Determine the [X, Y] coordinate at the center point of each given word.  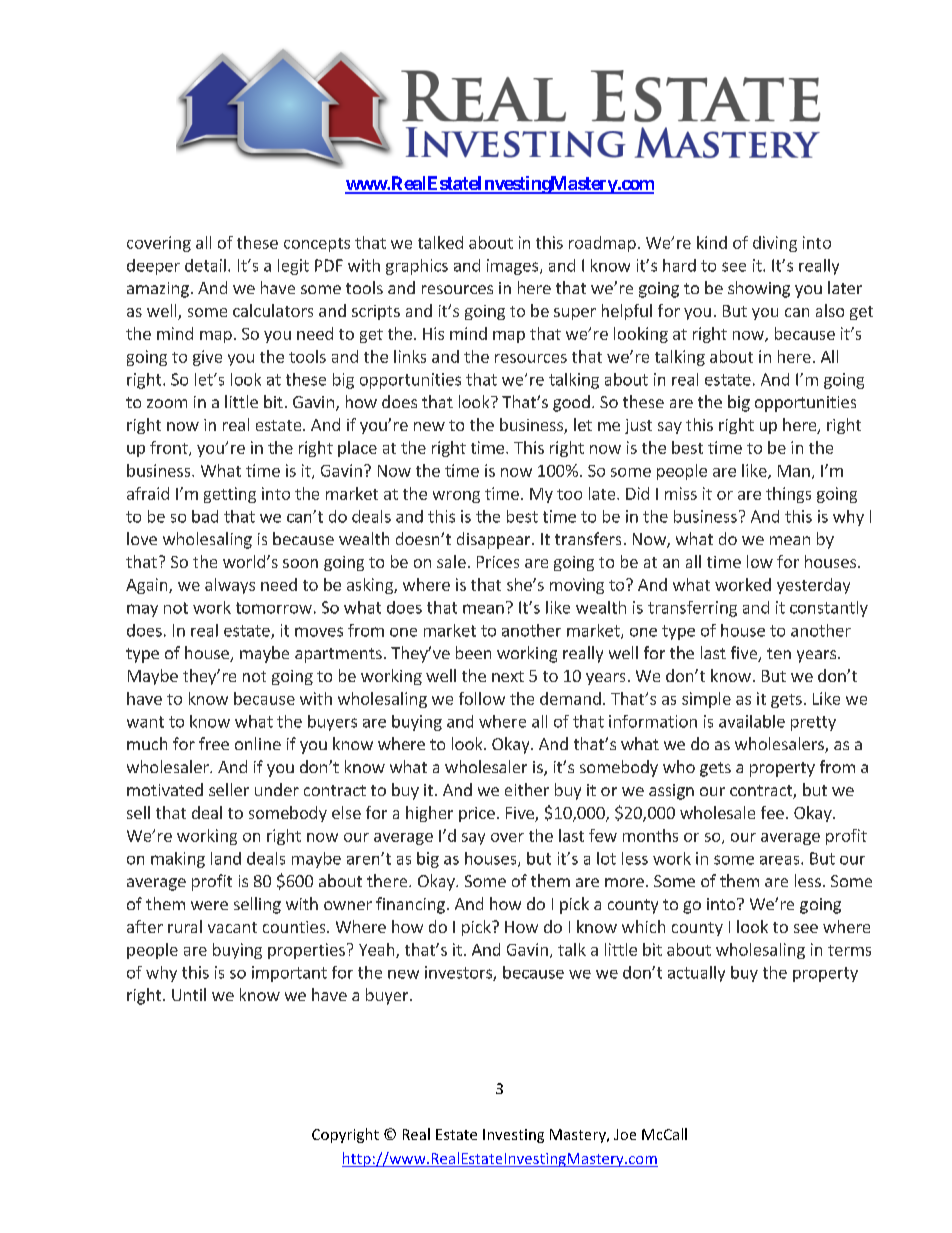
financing [410, 905]
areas [781, 860]
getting [230, 495]
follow [482, 698]
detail [205, 265]
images [514, 267]
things [788, 495]
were [209, 905]
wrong [456, 497]
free [214, 743]
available [752, 721]
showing [759, 289]
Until [189, 994]
